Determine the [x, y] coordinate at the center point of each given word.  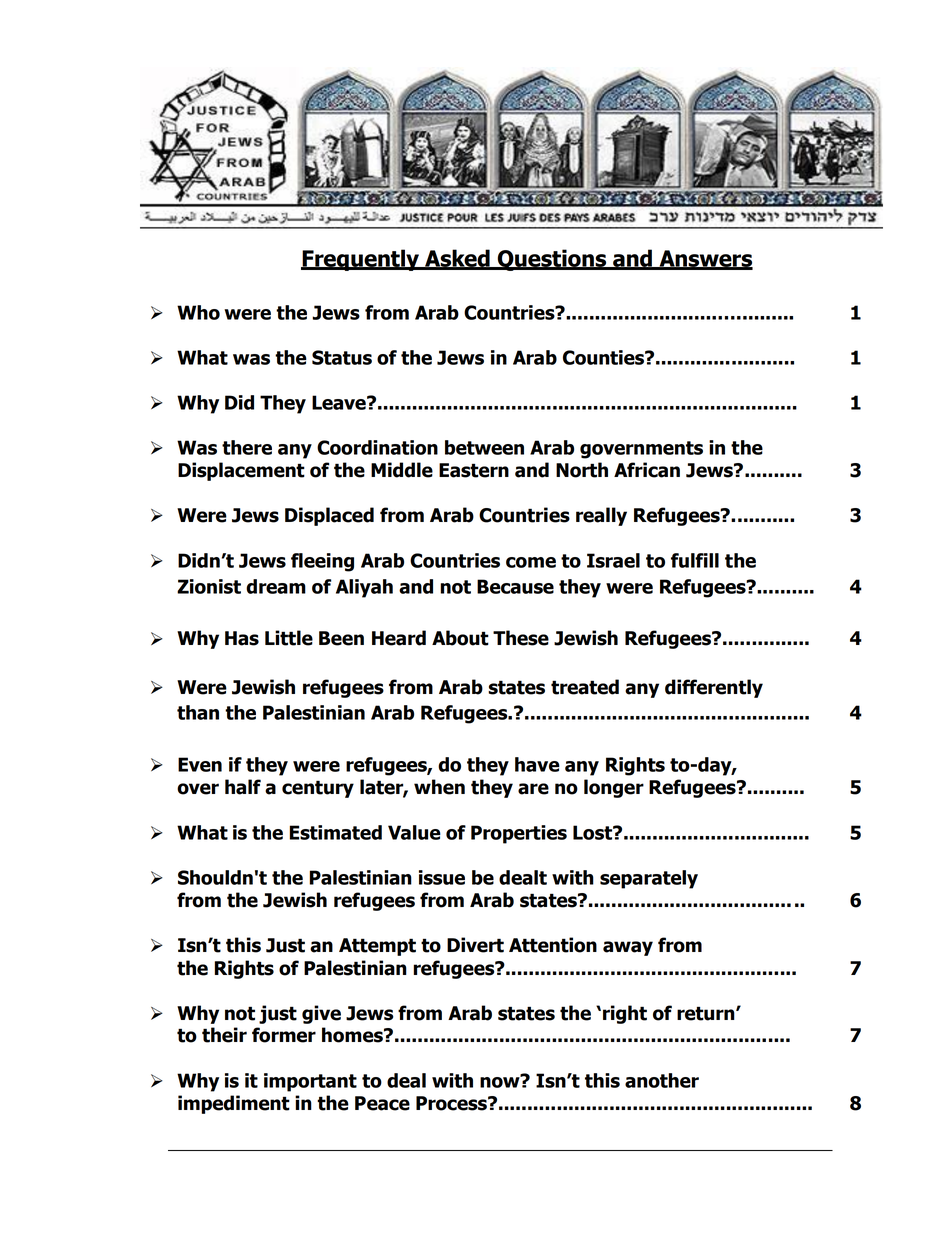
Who [198, 312]
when [439, 787]
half [243, 787]
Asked [457, 259]
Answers [705, 259]
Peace [382, 1103]
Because [515, 586]
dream [276, 586]
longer [614, 788]
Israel [613, 560]
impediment [234, 1104]
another [662, 1080]
